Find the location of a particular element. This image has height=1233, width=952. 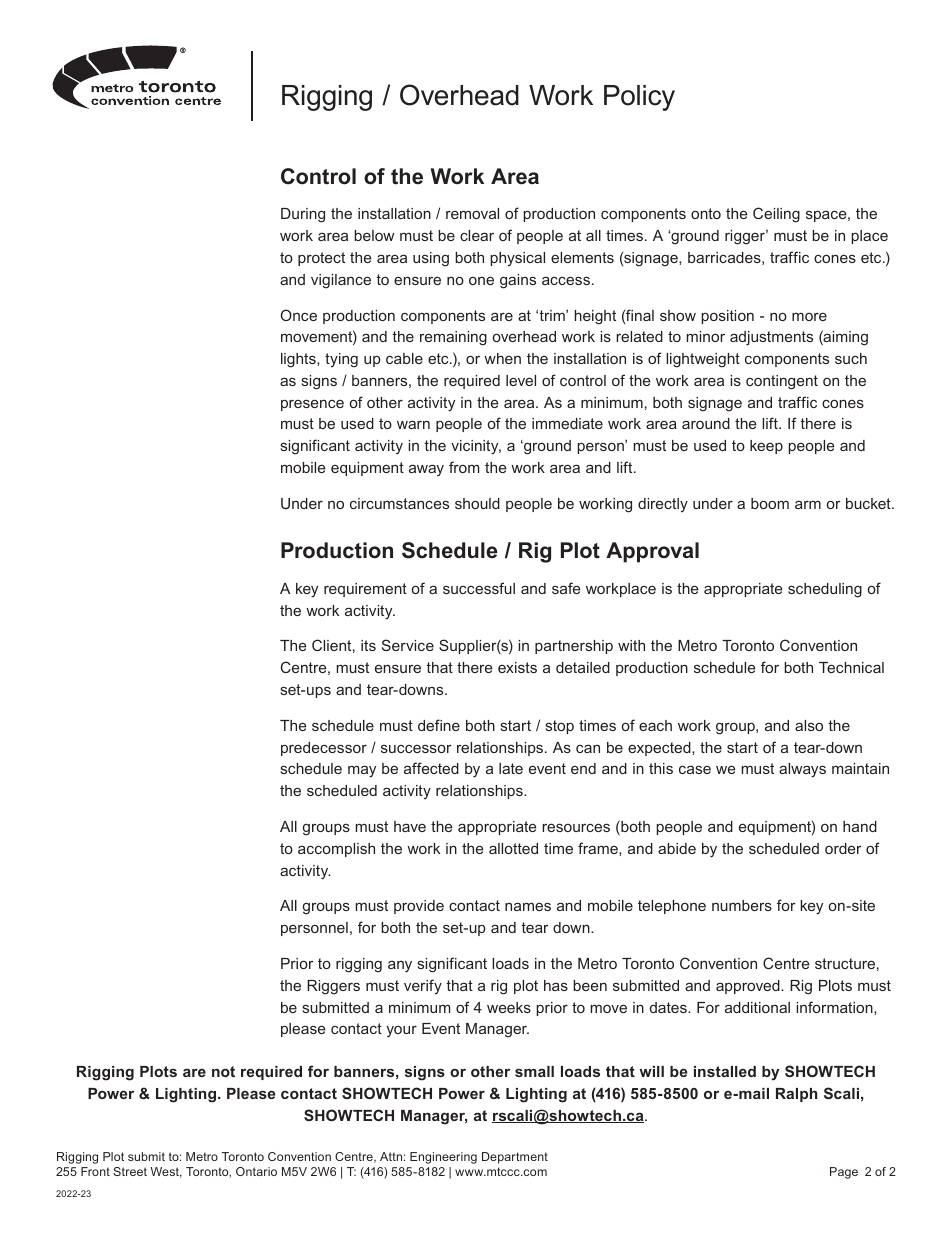

removal is located at coordinates (472, 213).
